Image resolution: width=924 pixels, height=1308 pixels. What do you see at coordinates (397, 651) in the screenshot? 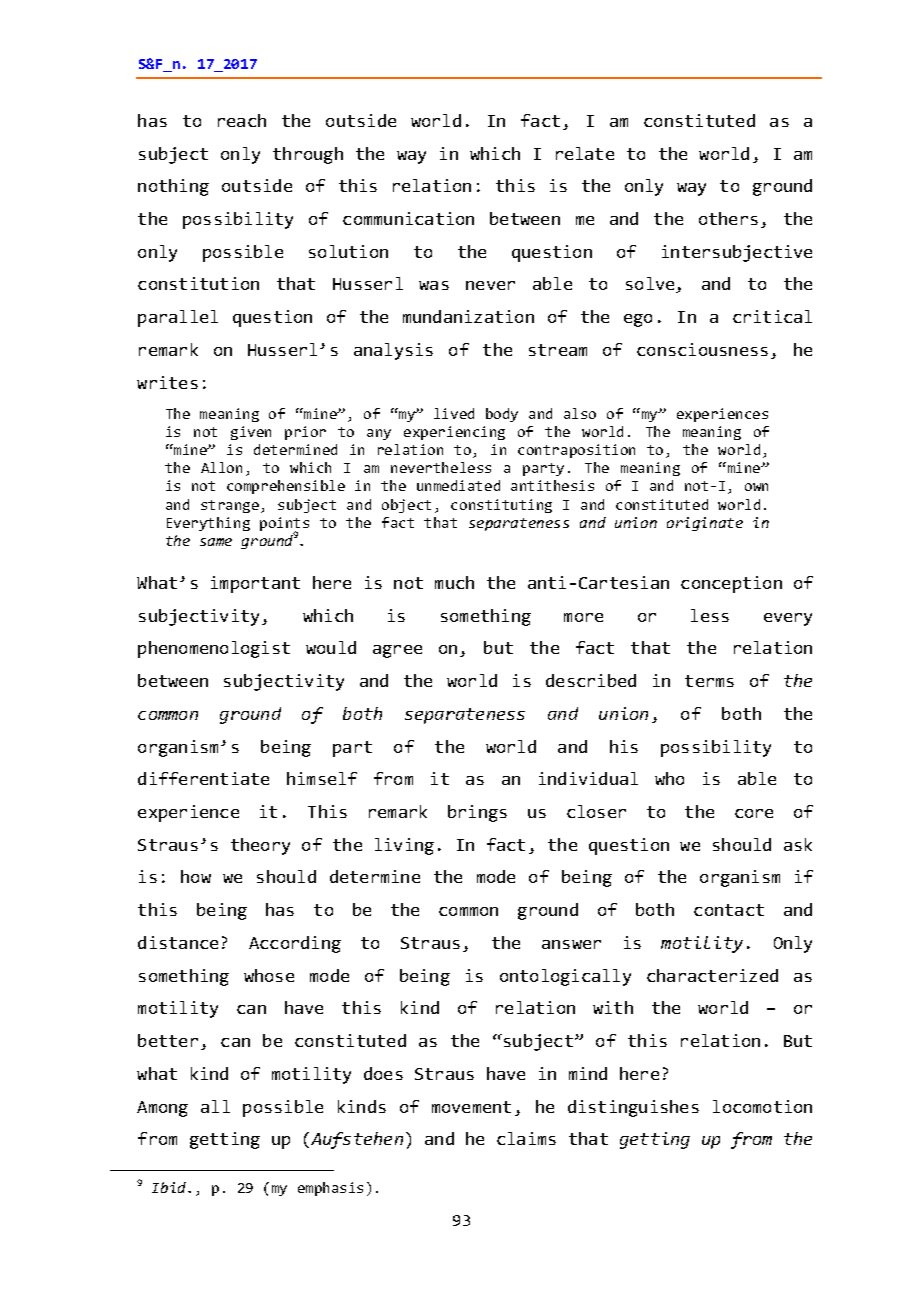
I see `agree` at bounding box center [397, 651].
